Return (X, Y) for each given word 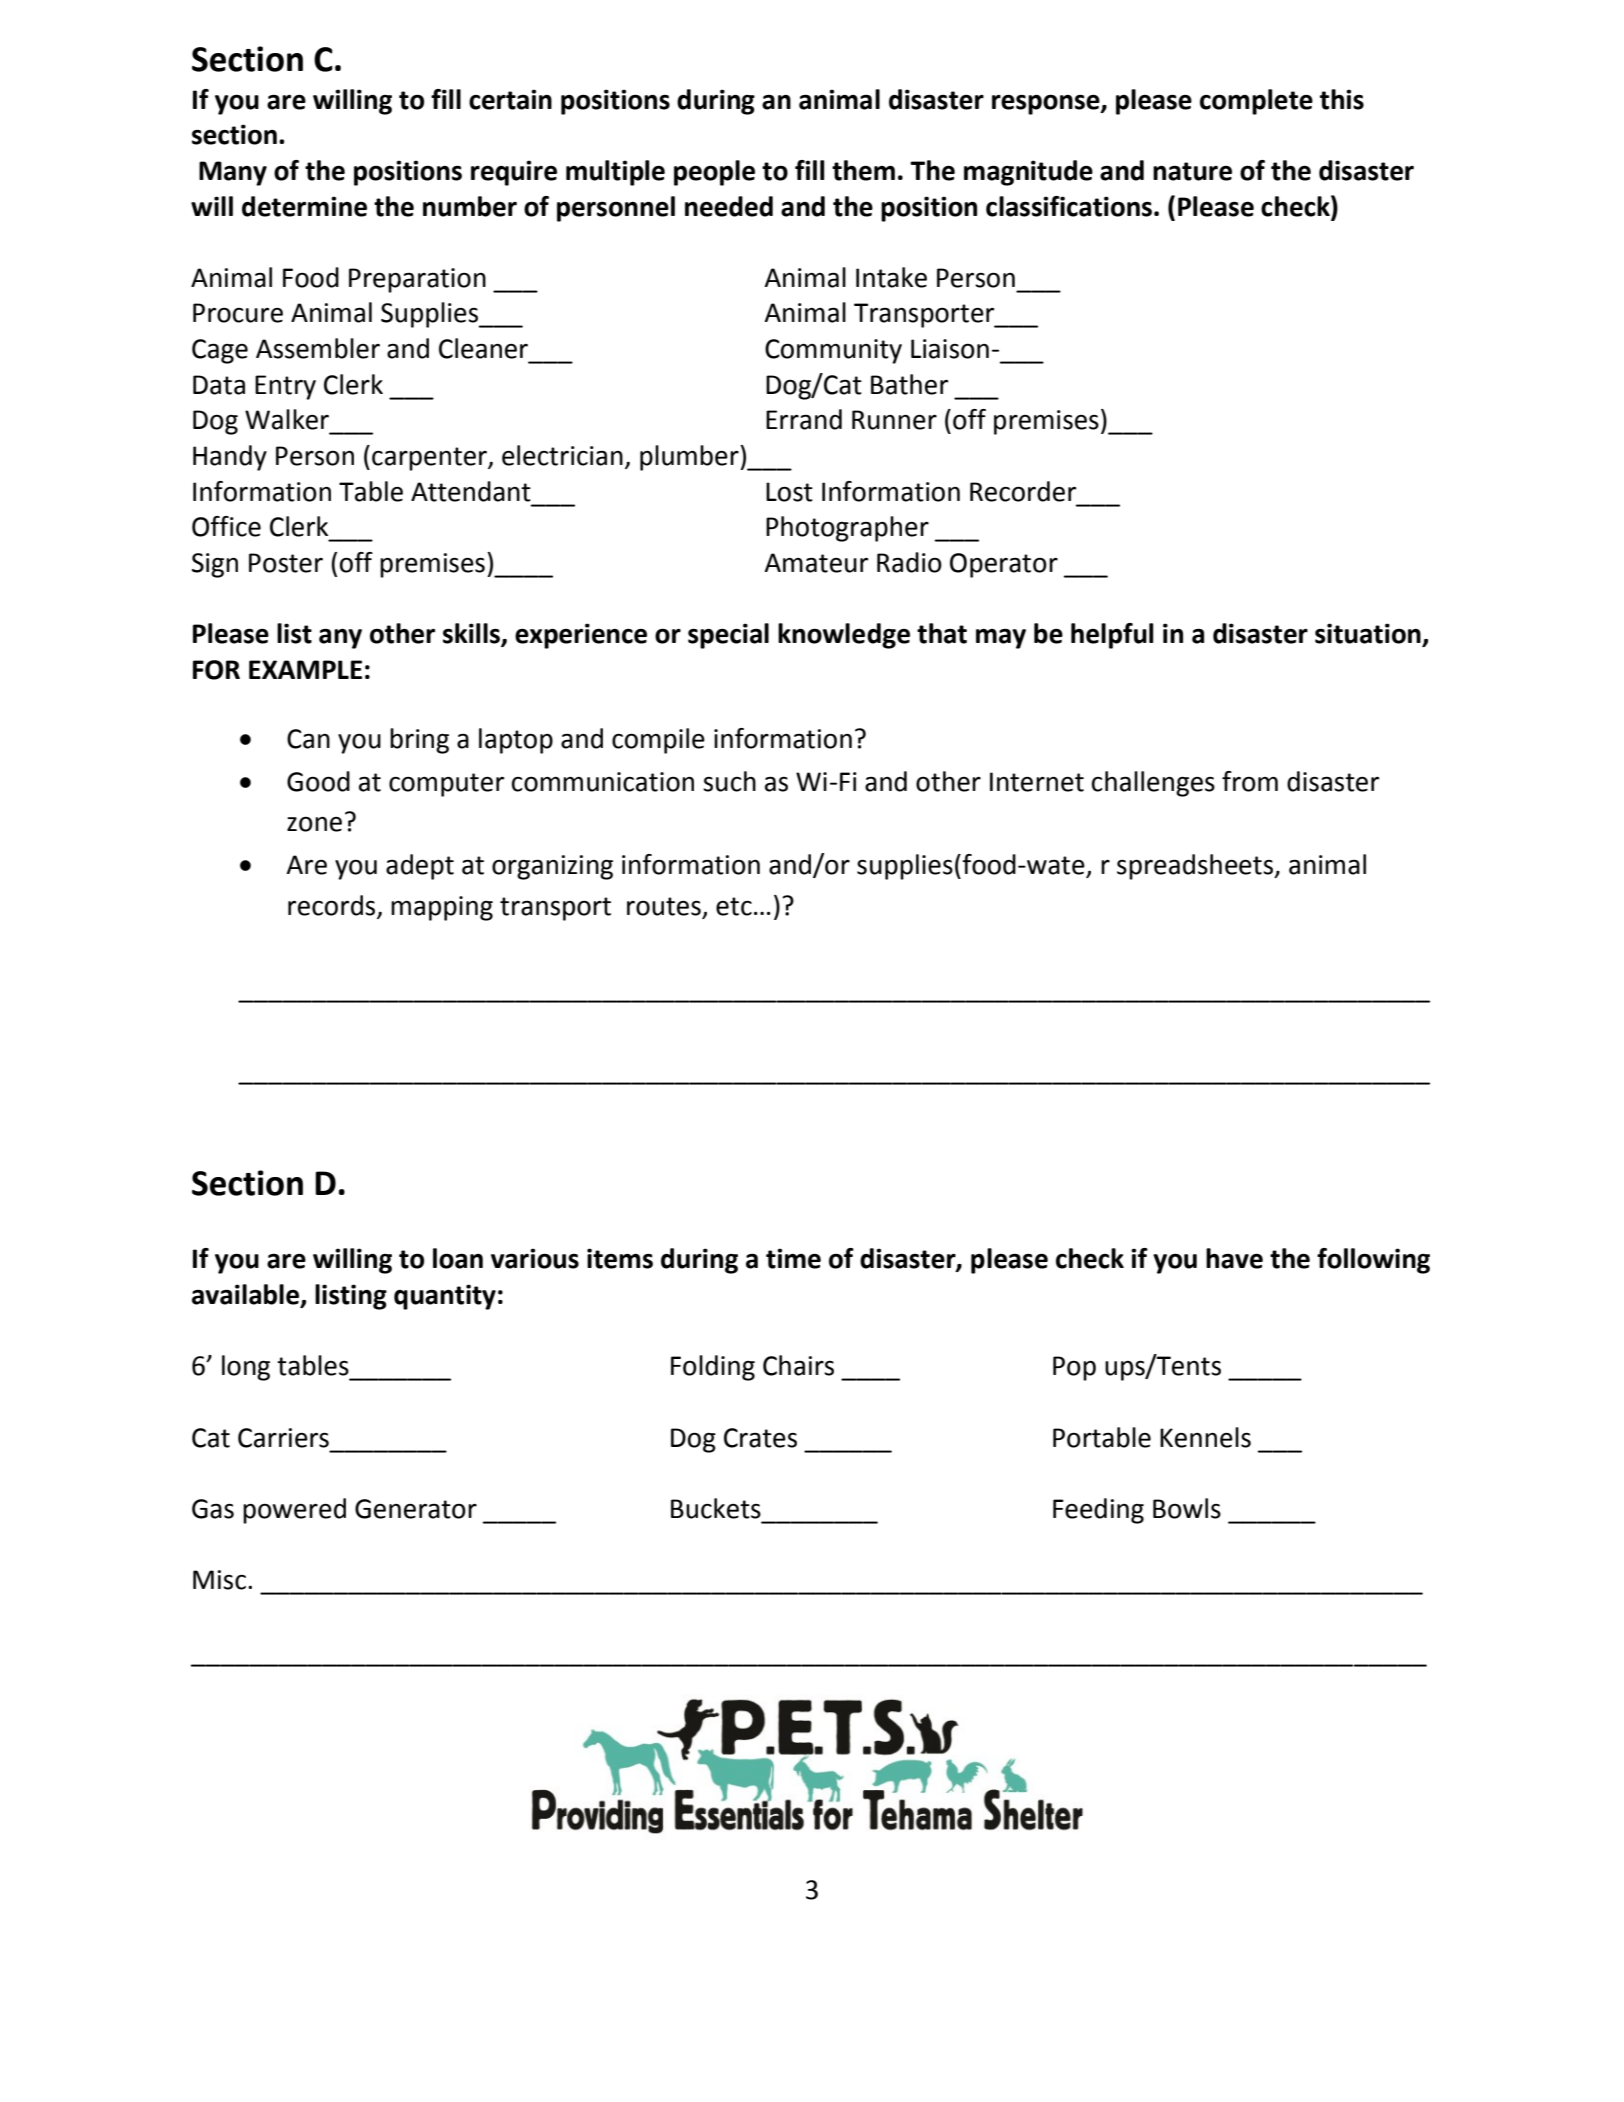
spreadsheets (1196, 867)
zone (314, 824)
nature (1192, 171)
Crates (760, 1438)
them (863, 170)
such (729, 781)
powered (294, 1511)
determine (304, 206)
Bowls (1187, 1508)
